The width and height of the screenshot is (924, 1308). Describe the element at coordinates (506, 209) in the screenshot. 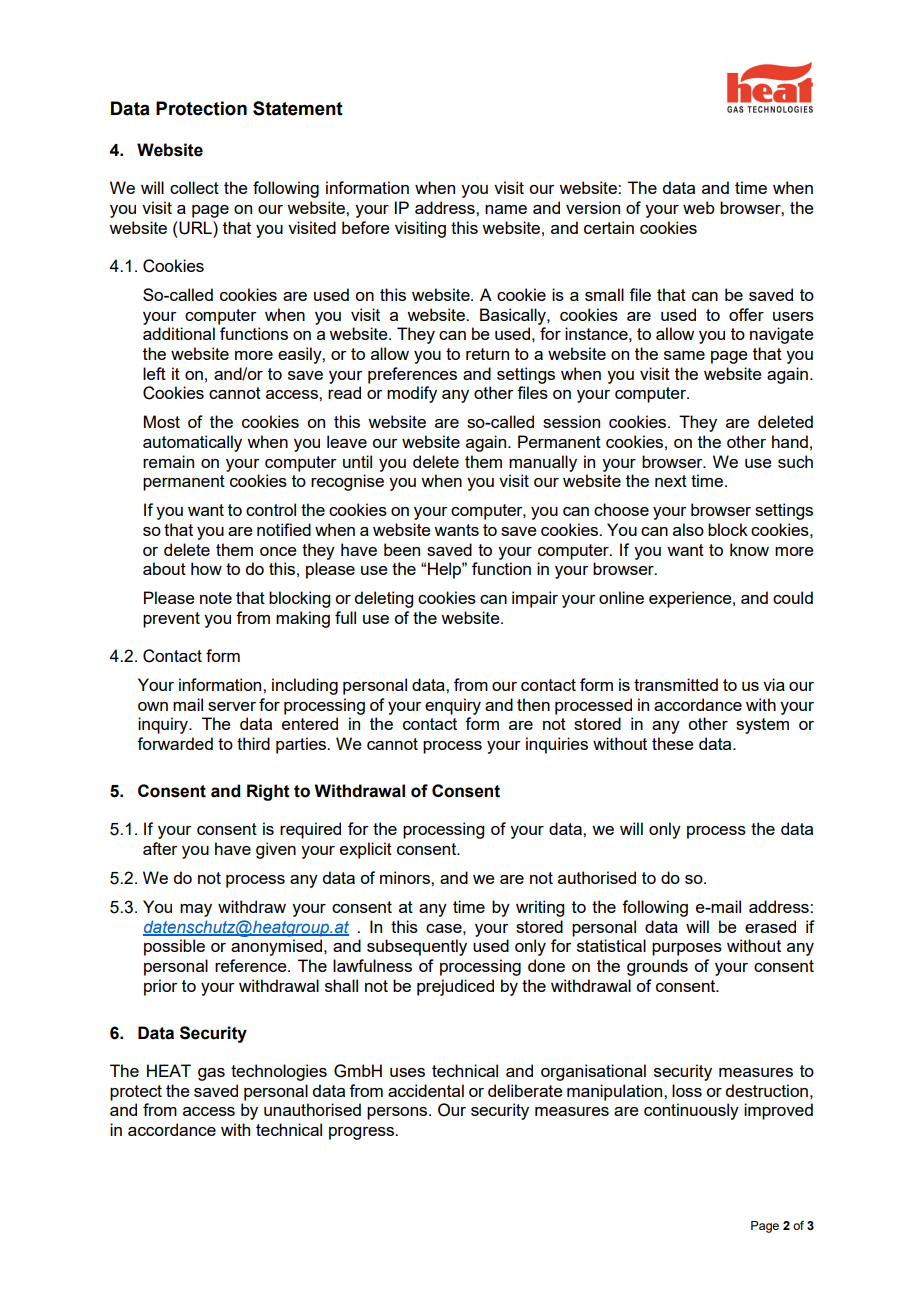

I see `name` at that location.
